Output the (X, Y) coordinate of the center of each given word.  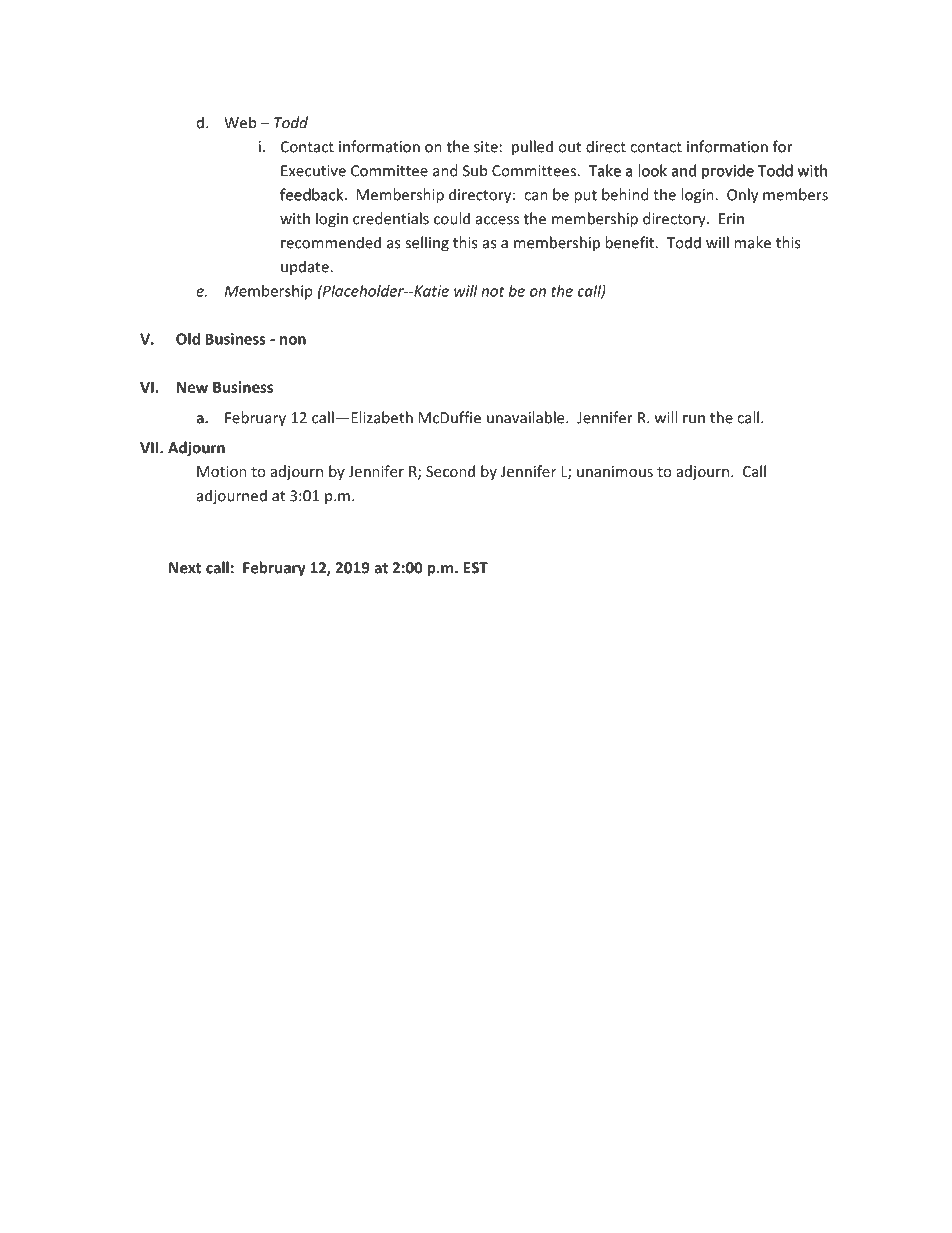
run (694, 419)
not (493, 291)
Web (240, 122)
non (293, 340)
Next (185, 568)
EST (476, 568)
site (486, 147)
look (653, 170)
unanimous (615, 471)
